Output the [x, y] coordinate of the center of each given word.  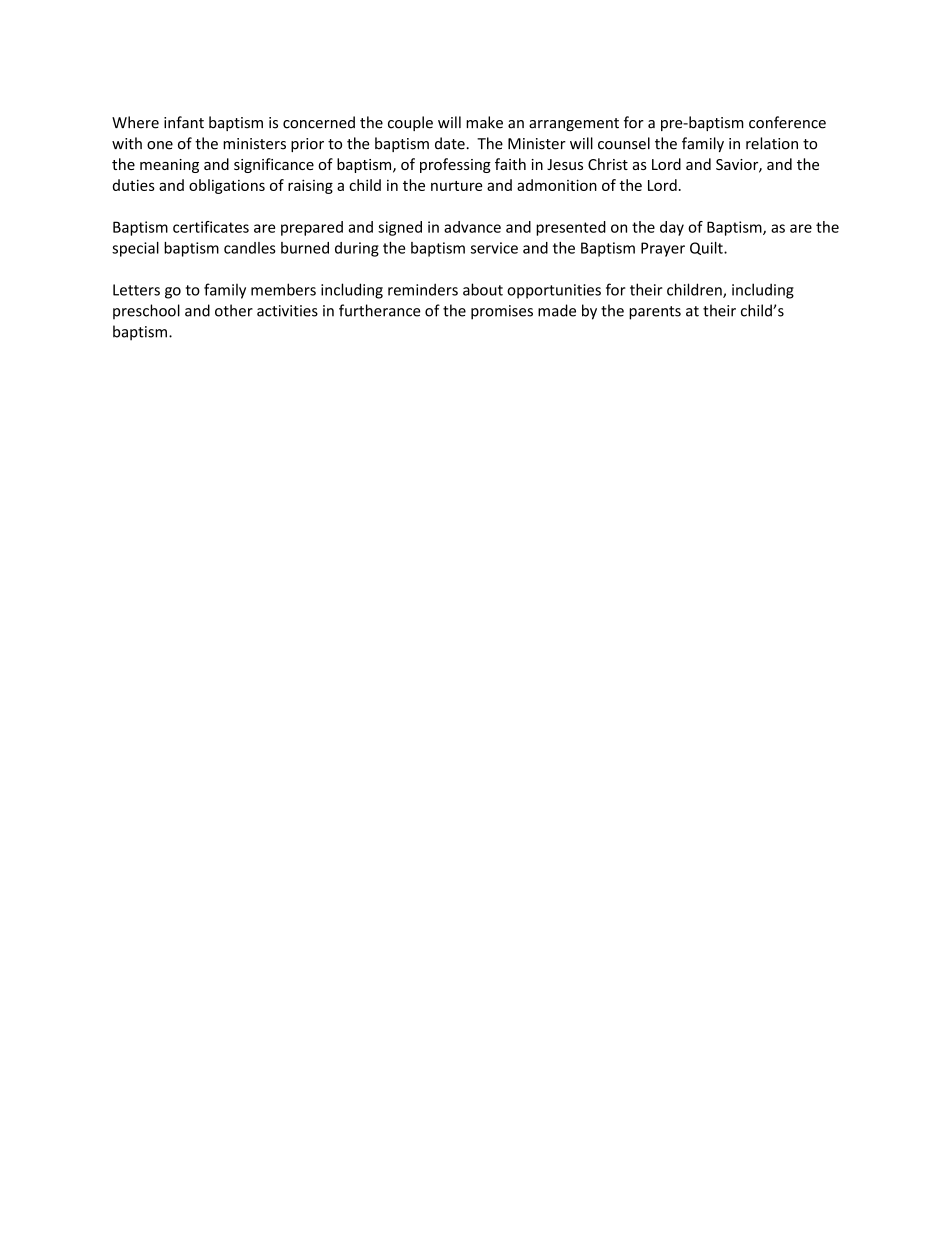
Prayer [663, 249]
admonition [557, 185]
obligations [227, 186]
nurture [456, 186]
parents [655, 313]
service [494, 248]
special [135, 249]
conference [787, 122]
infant [184, 122]
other [234, 310]
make [484, 122]
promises [502, 312]
